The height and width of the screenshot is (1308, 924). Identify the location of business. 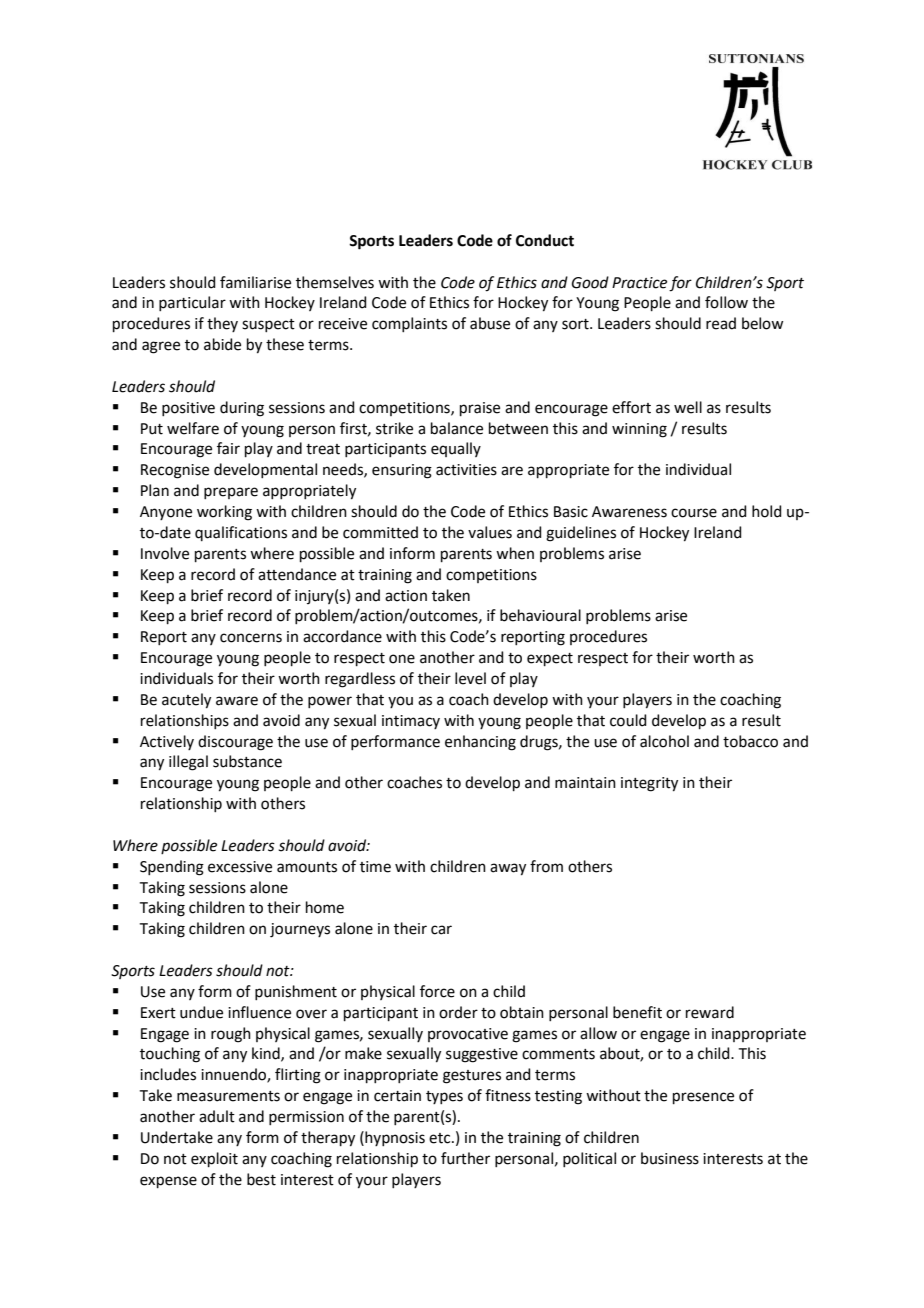
(670, 1158).
